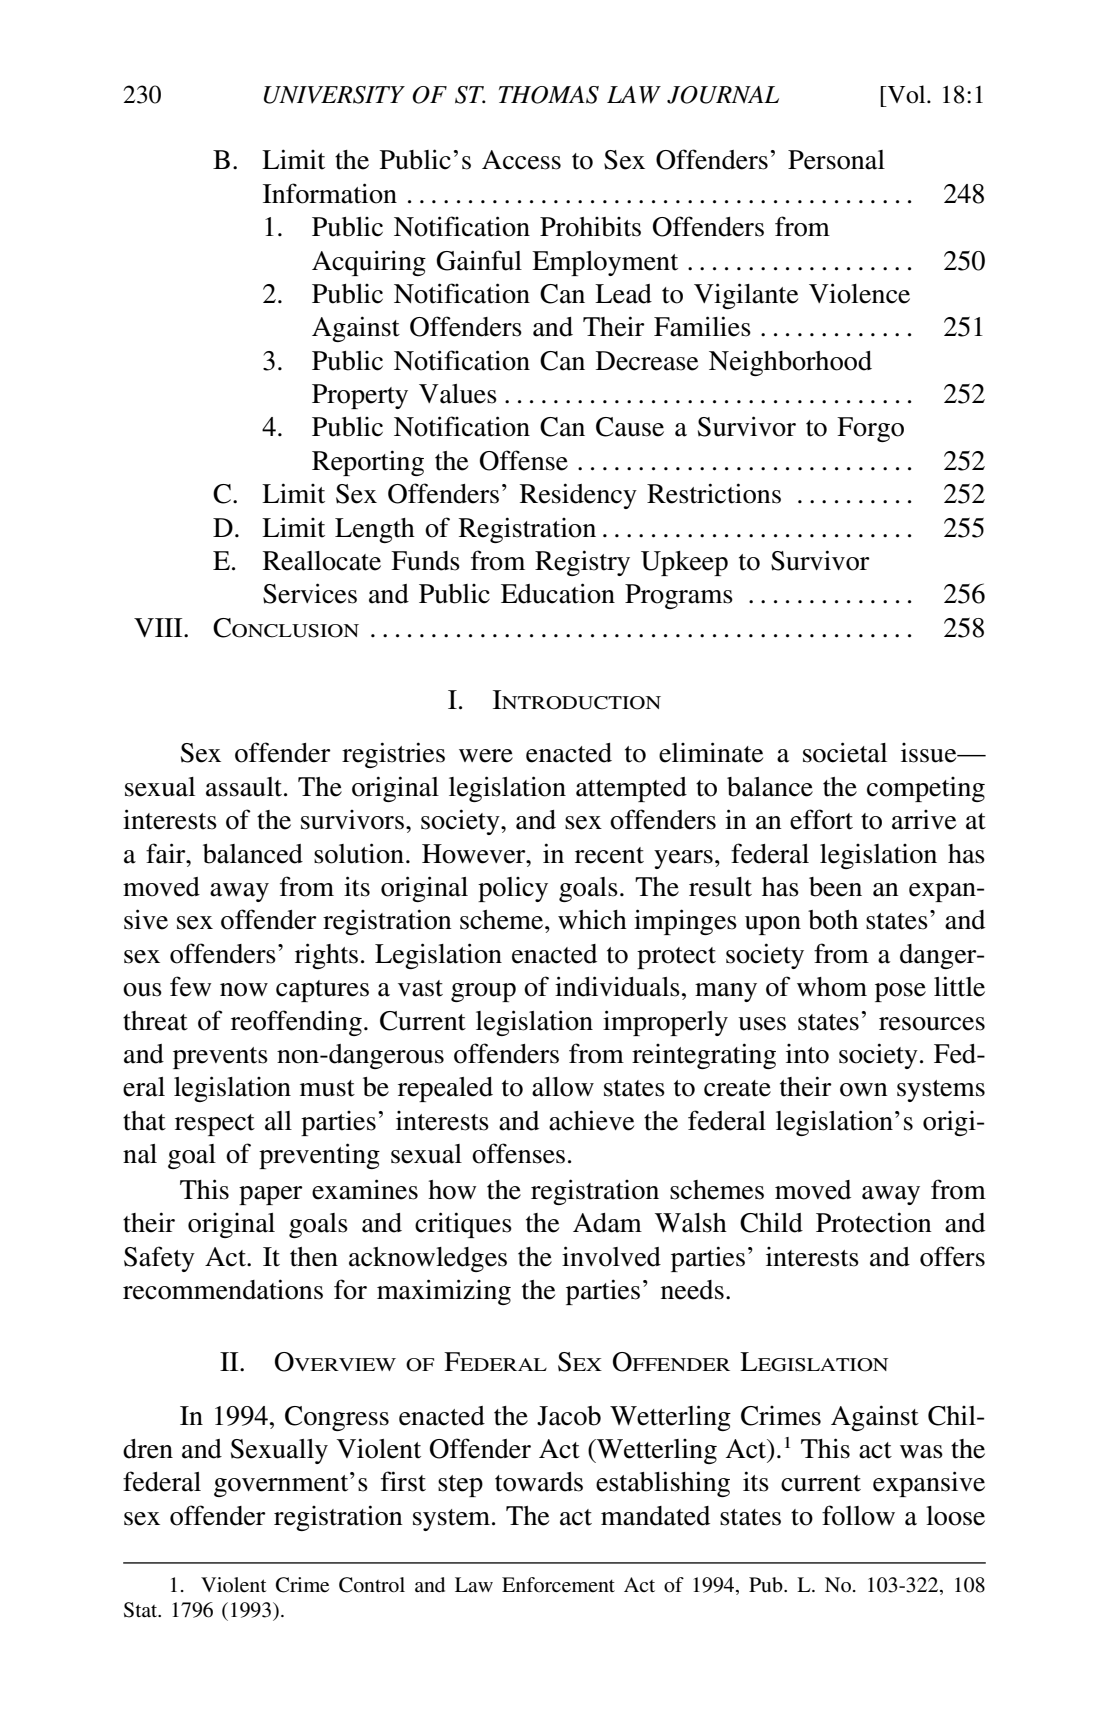 This screenshot has height=1710, width=1109. What do you see at coordinates (630, 427) in the screenshot?
I see `Cause` at bounding box center [630, 427].
